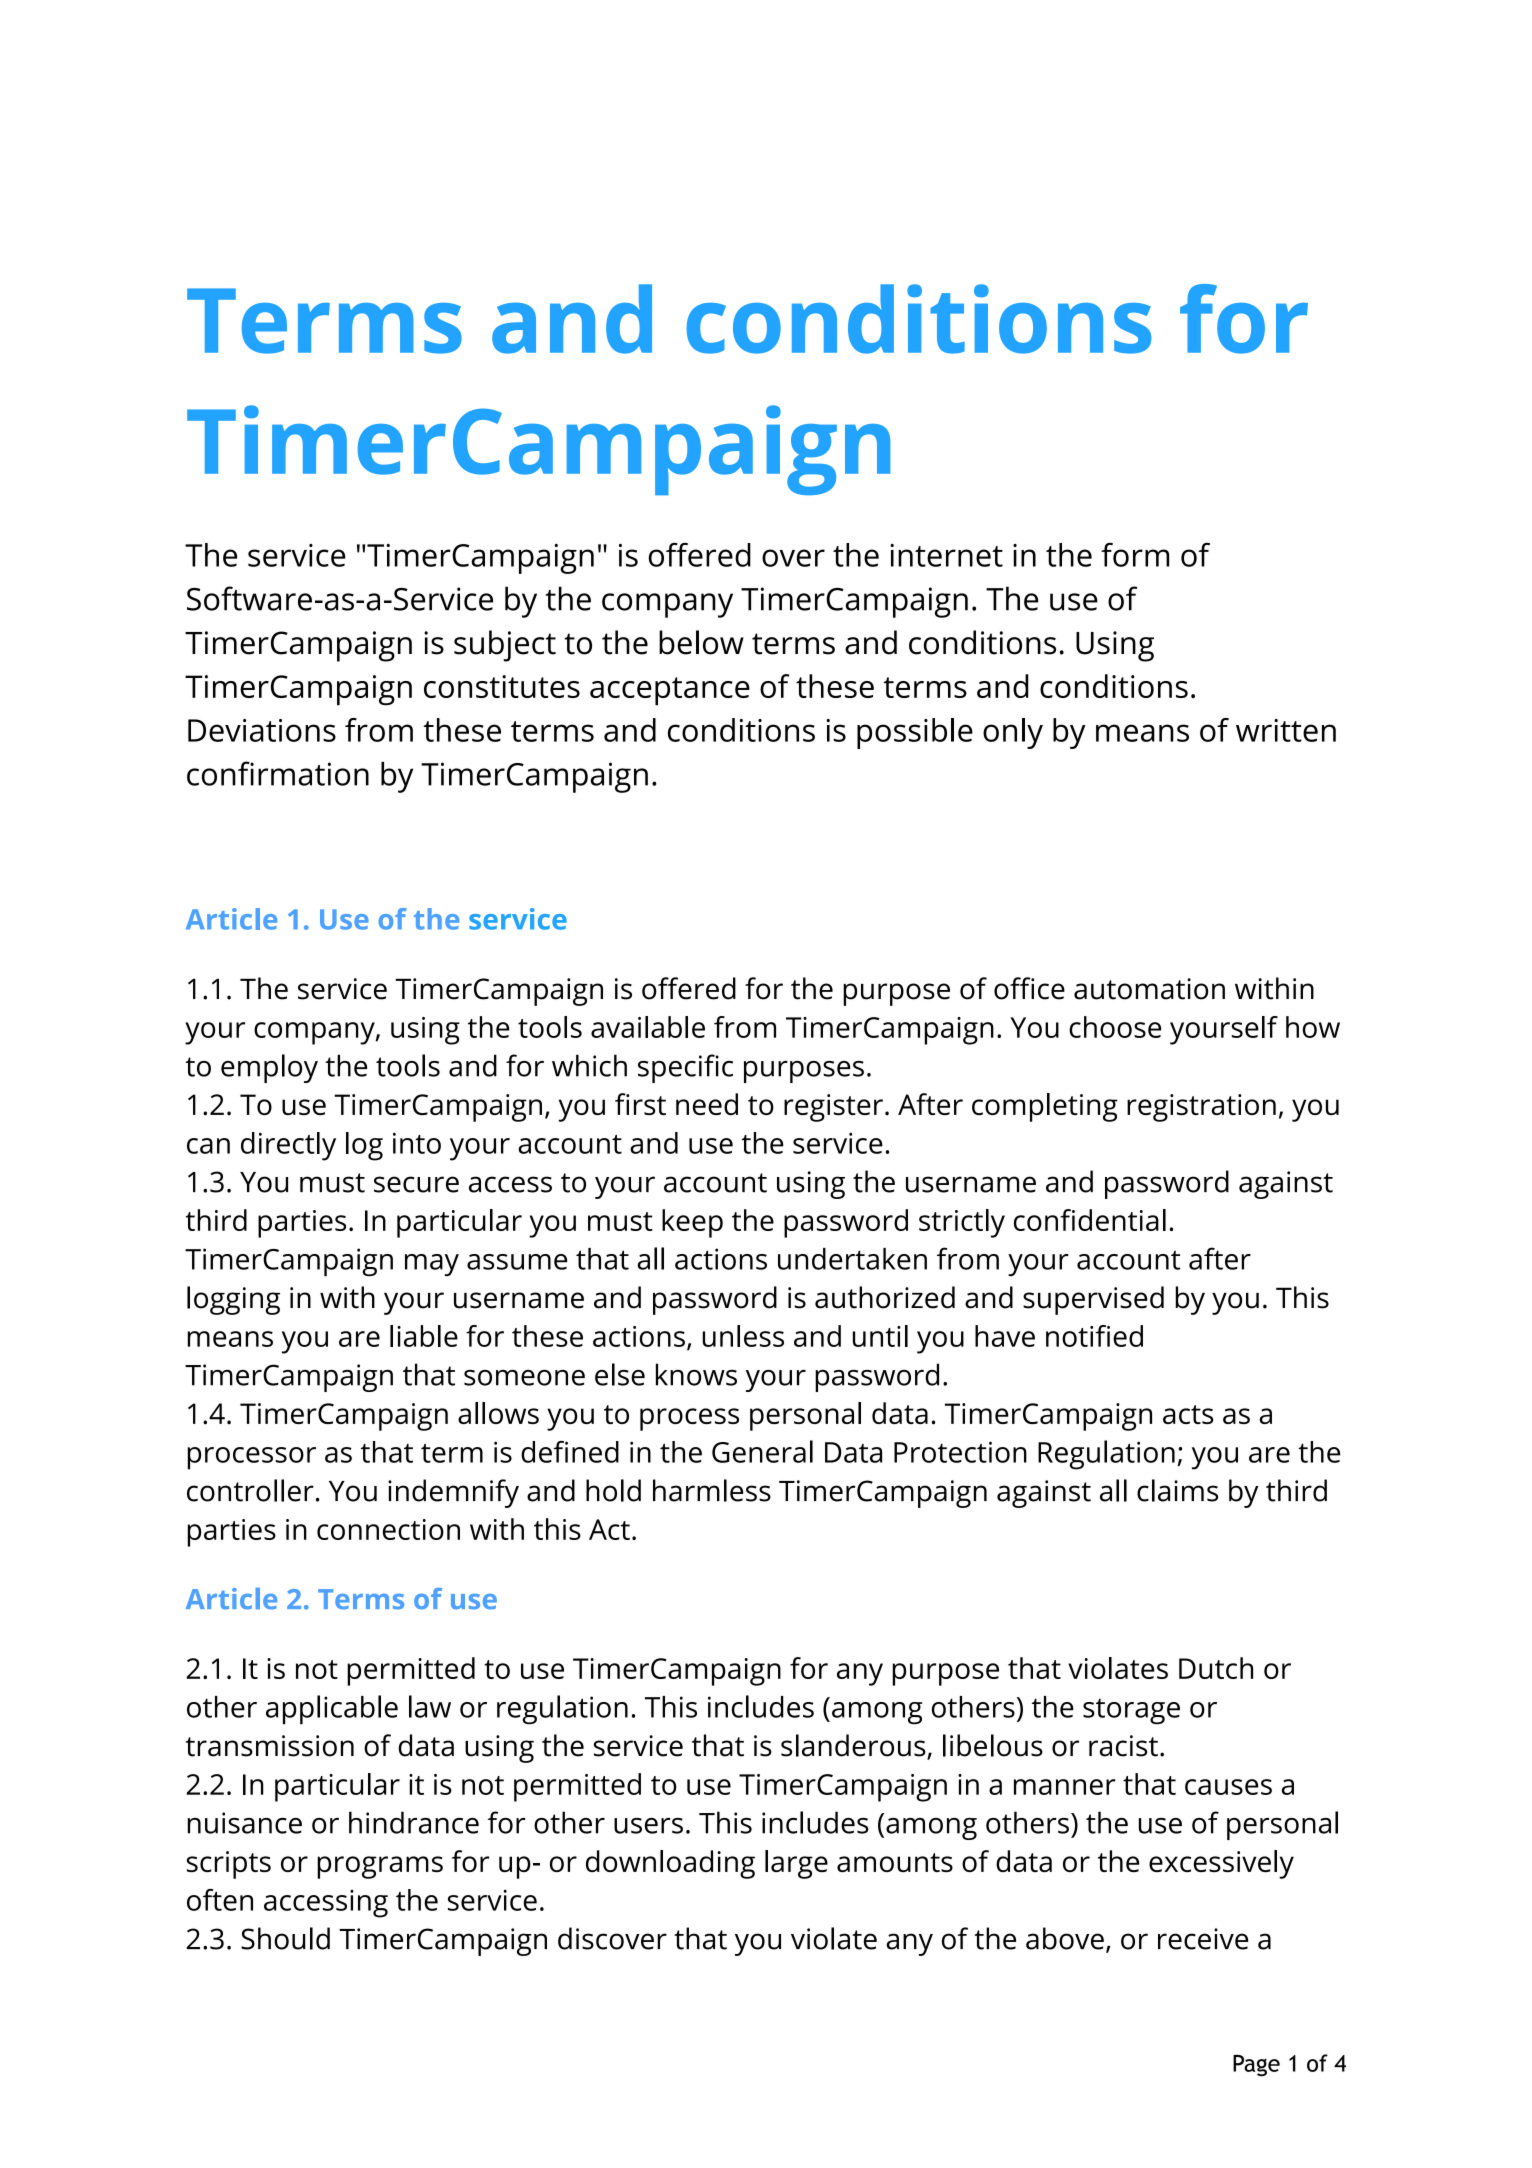 This screenshot has height=2168, width=1532. I want to click on available, so click(648, 1027).
